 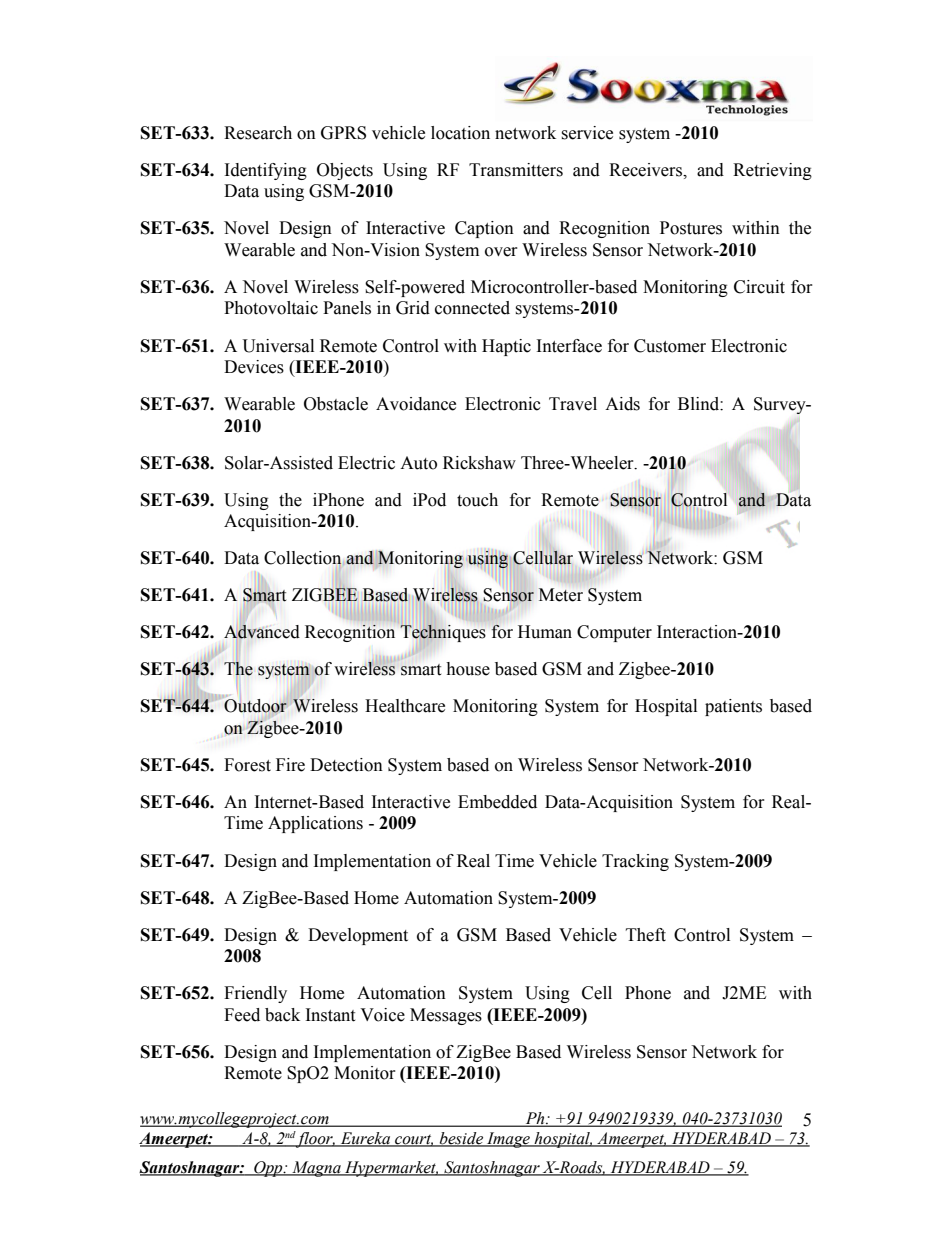 What do you see at coordinates (345, 171) in the image?
I see `Objects` at bounding box center [345, 171].
